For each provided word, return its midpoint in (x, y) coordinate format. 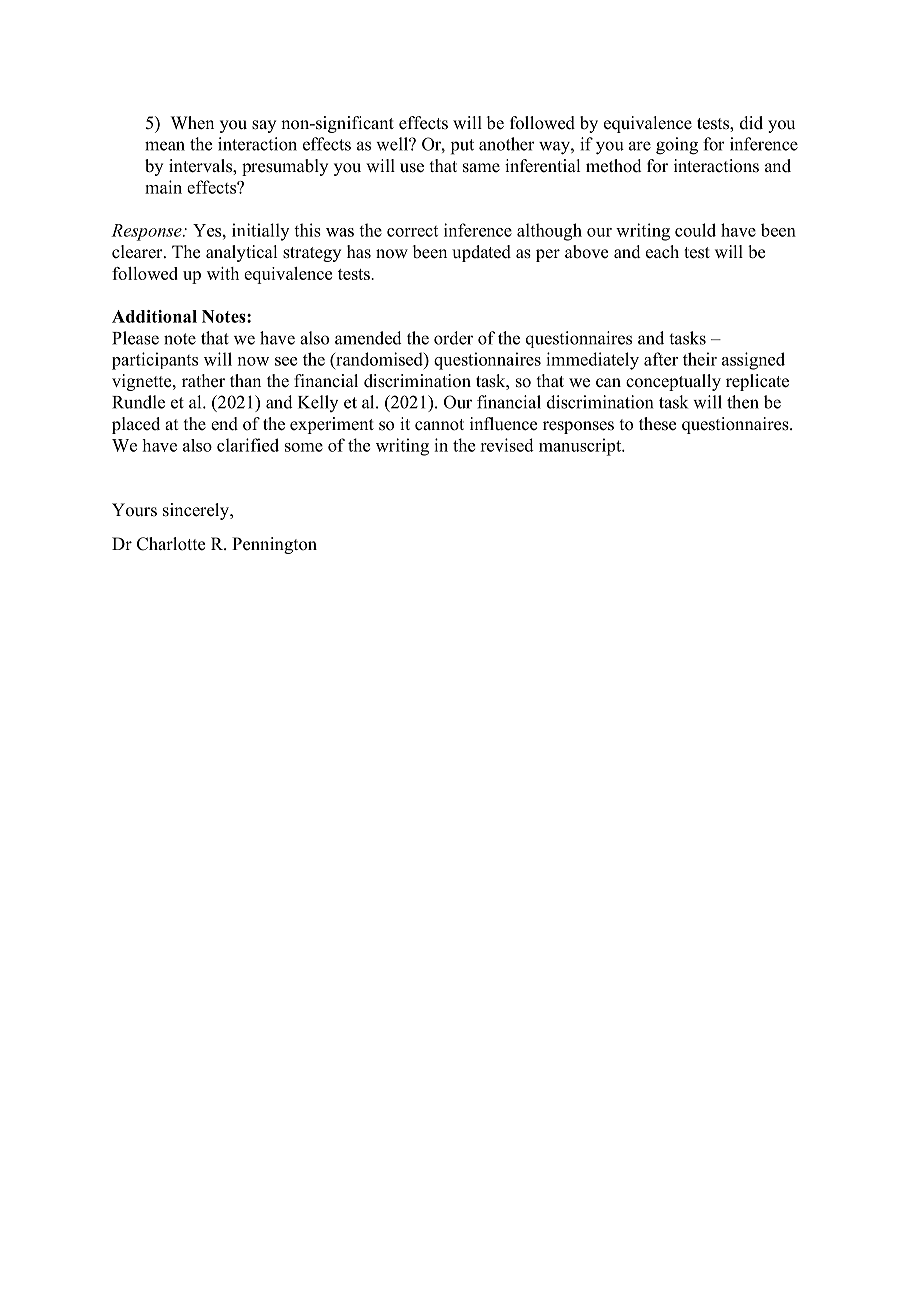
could (695, 230)
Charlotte (171, 544)
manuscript (581, 447)
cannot (439, 425)
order (453, 338)
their (700, 359)
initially (260, 232)
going (677, 146)
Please (135, 338)
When (192, 123)
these (657, 424)
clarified (248, 445)
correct (412, 231)
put (462, 147)
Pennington (274, 545)
